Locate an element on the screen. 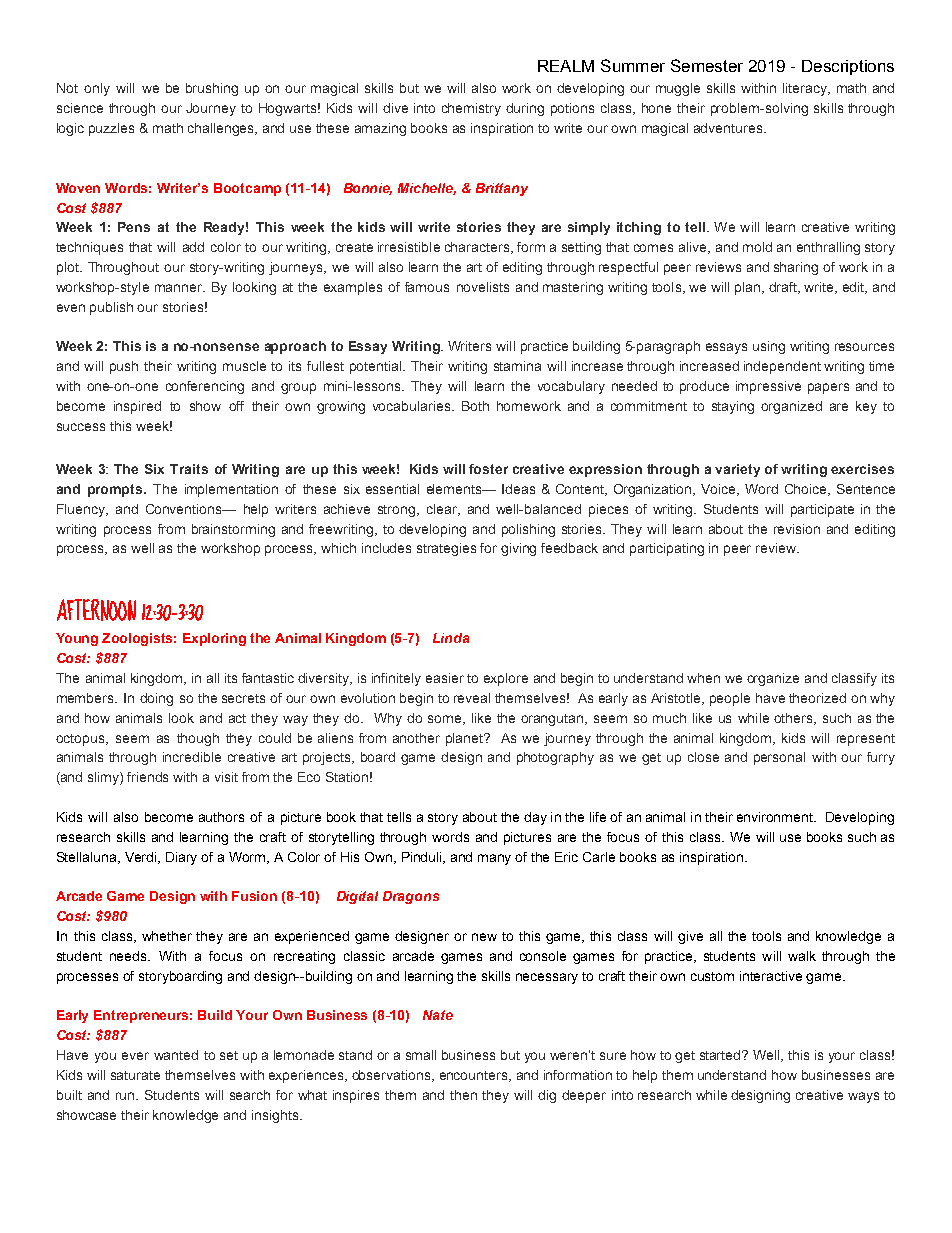 The image size is (952, 1233). stamina is located at coordinates (517, 366).
